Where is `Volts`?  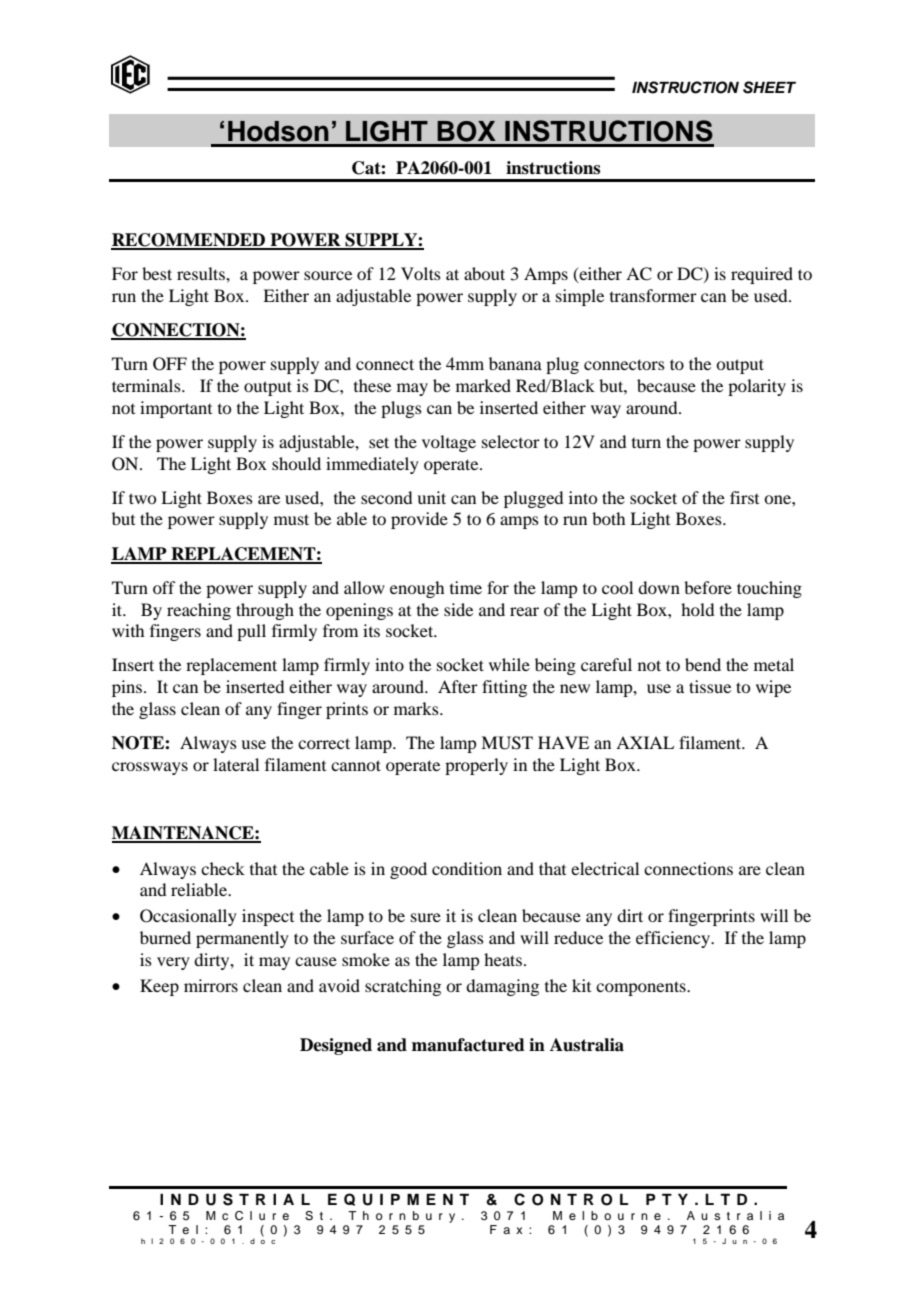
Volts is located at coordinates (421, 273).
